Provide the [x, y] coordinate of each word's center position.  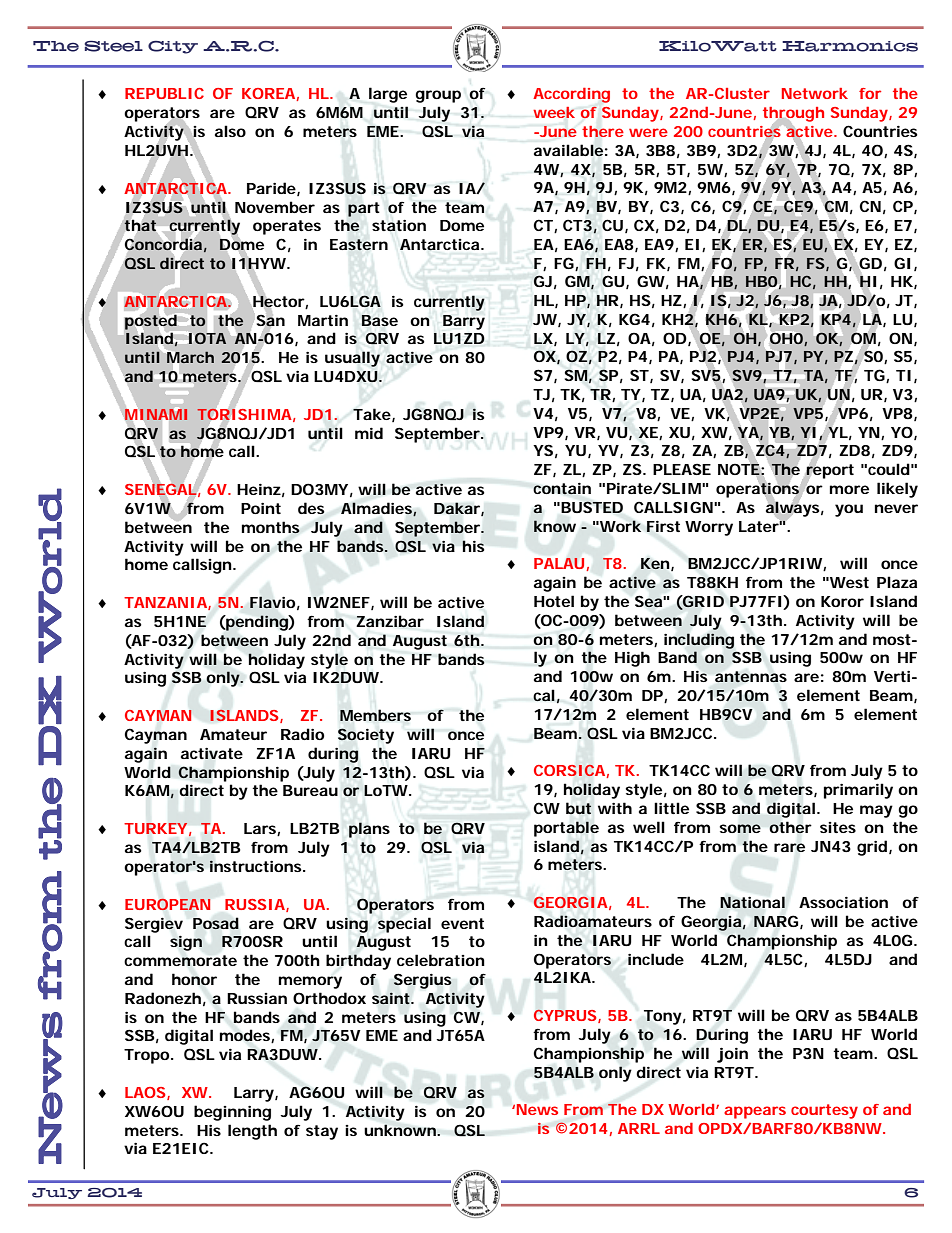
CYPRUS [565, 1015]
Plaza [897, 582]
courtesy [824, 1111]
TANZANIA [165, 602]
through [793, 115]
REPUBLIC [164, 93]
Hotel [554, 601]
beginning [232, 1113]
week [554, 112]
